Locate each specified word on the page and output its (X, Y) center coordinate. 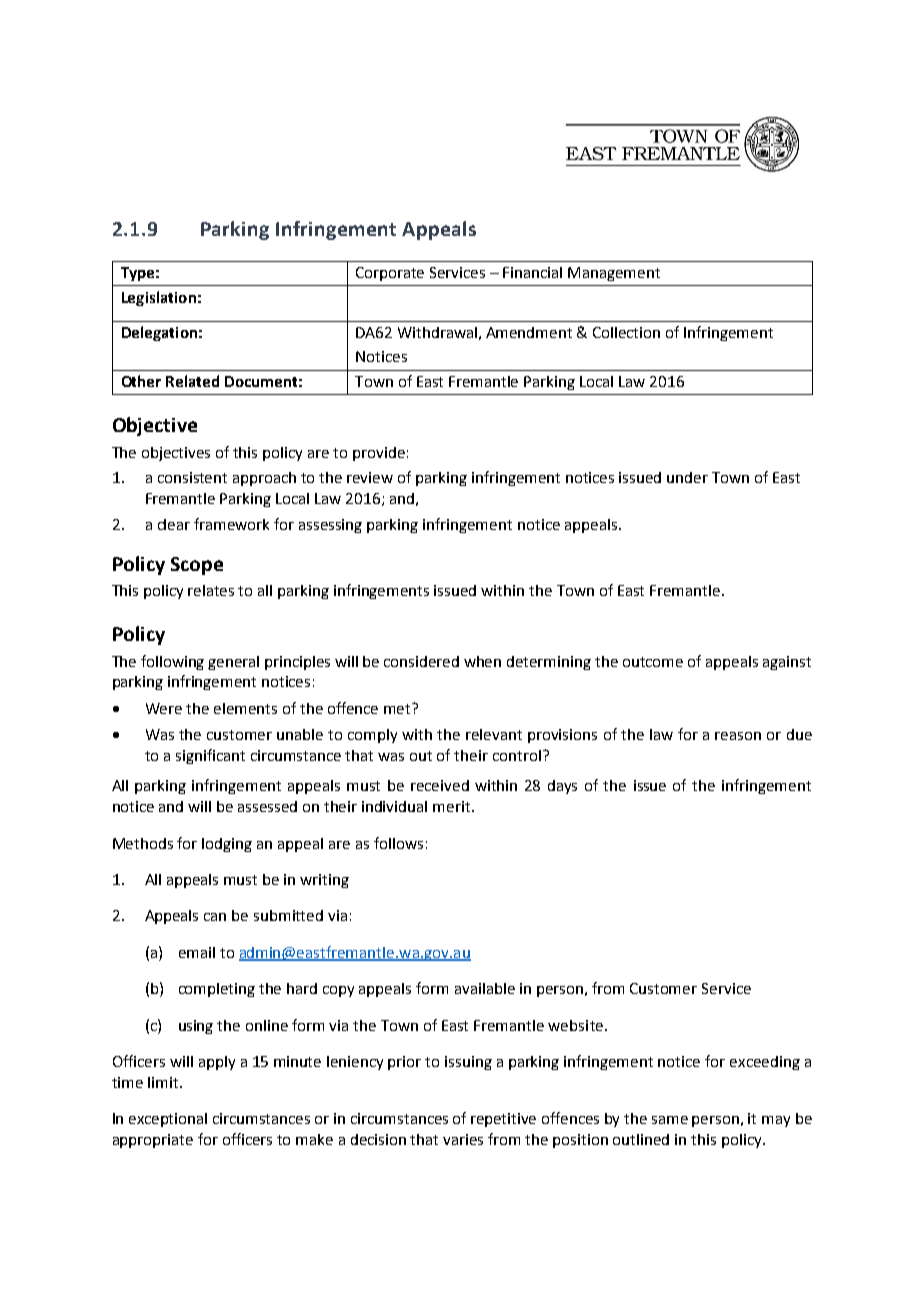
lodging (227, 845)
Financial (532, 272)
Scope (197, 566)
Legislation (159, 298)
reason (738, 736)
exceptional (168, 1120)
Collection (626, 332)
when (482, 661)
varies (463, 1139)
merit (453, 806)
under (687, 477)
